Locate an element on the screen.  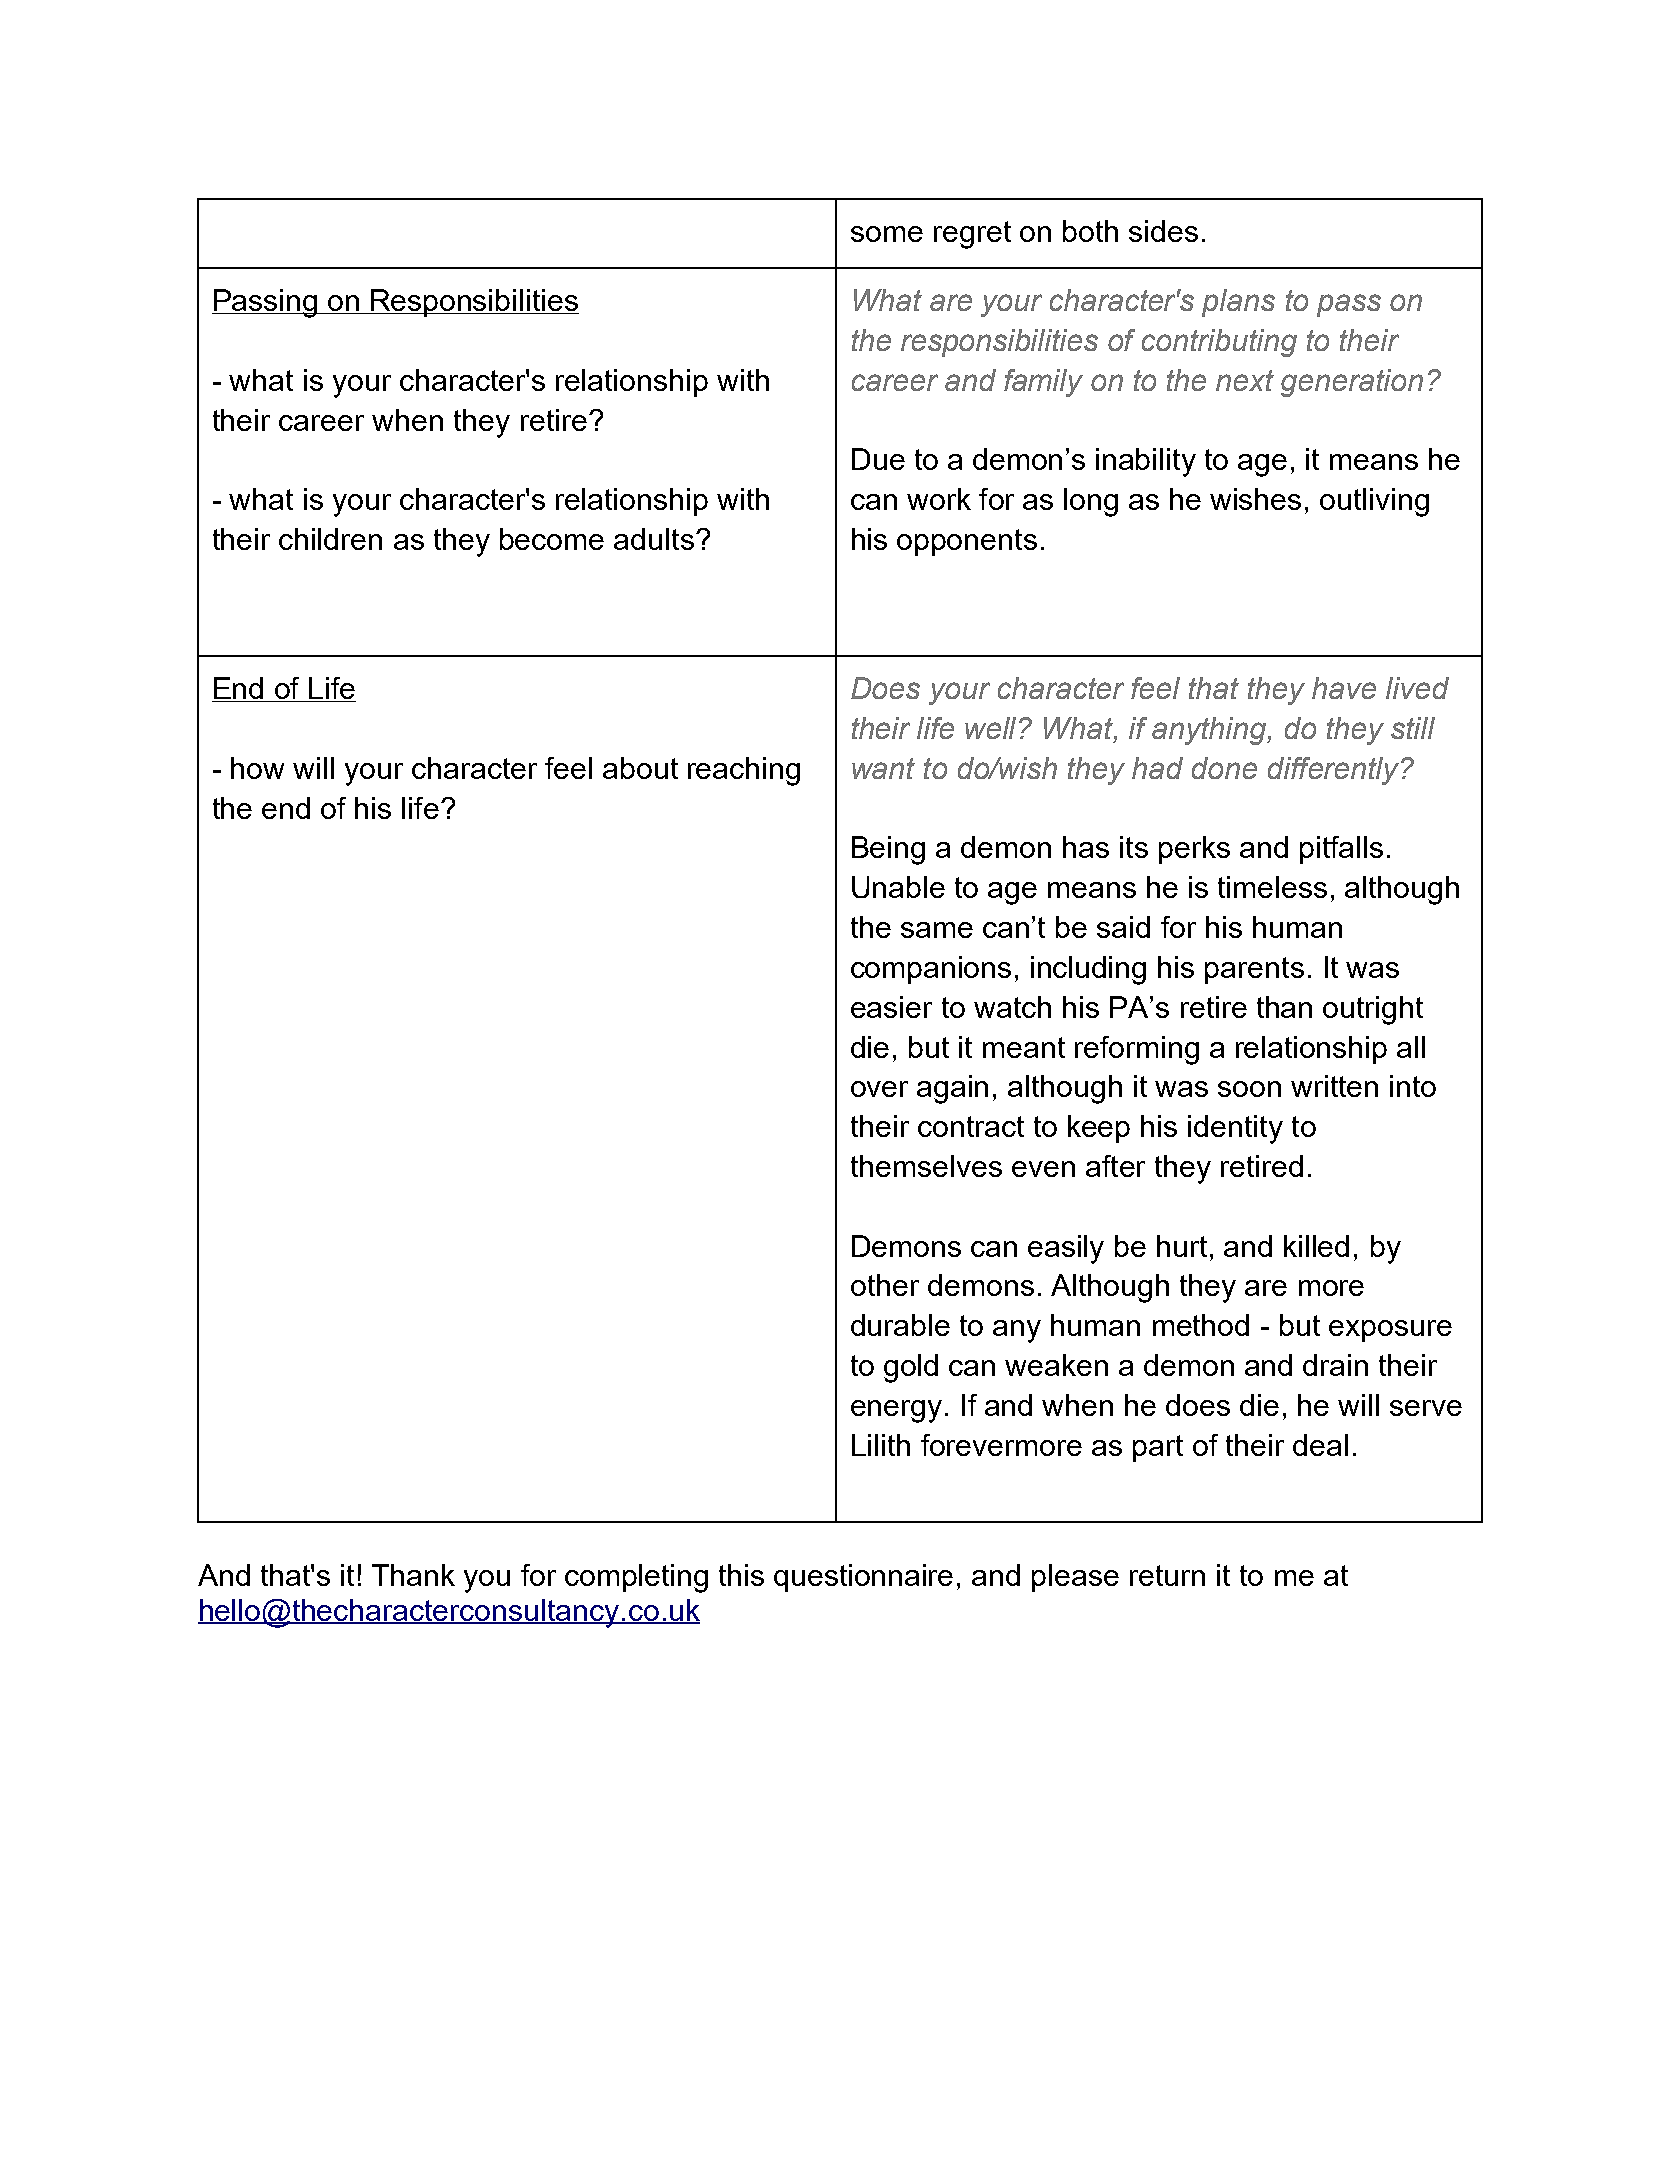
outliving is located at coordinates (1374, 502).
